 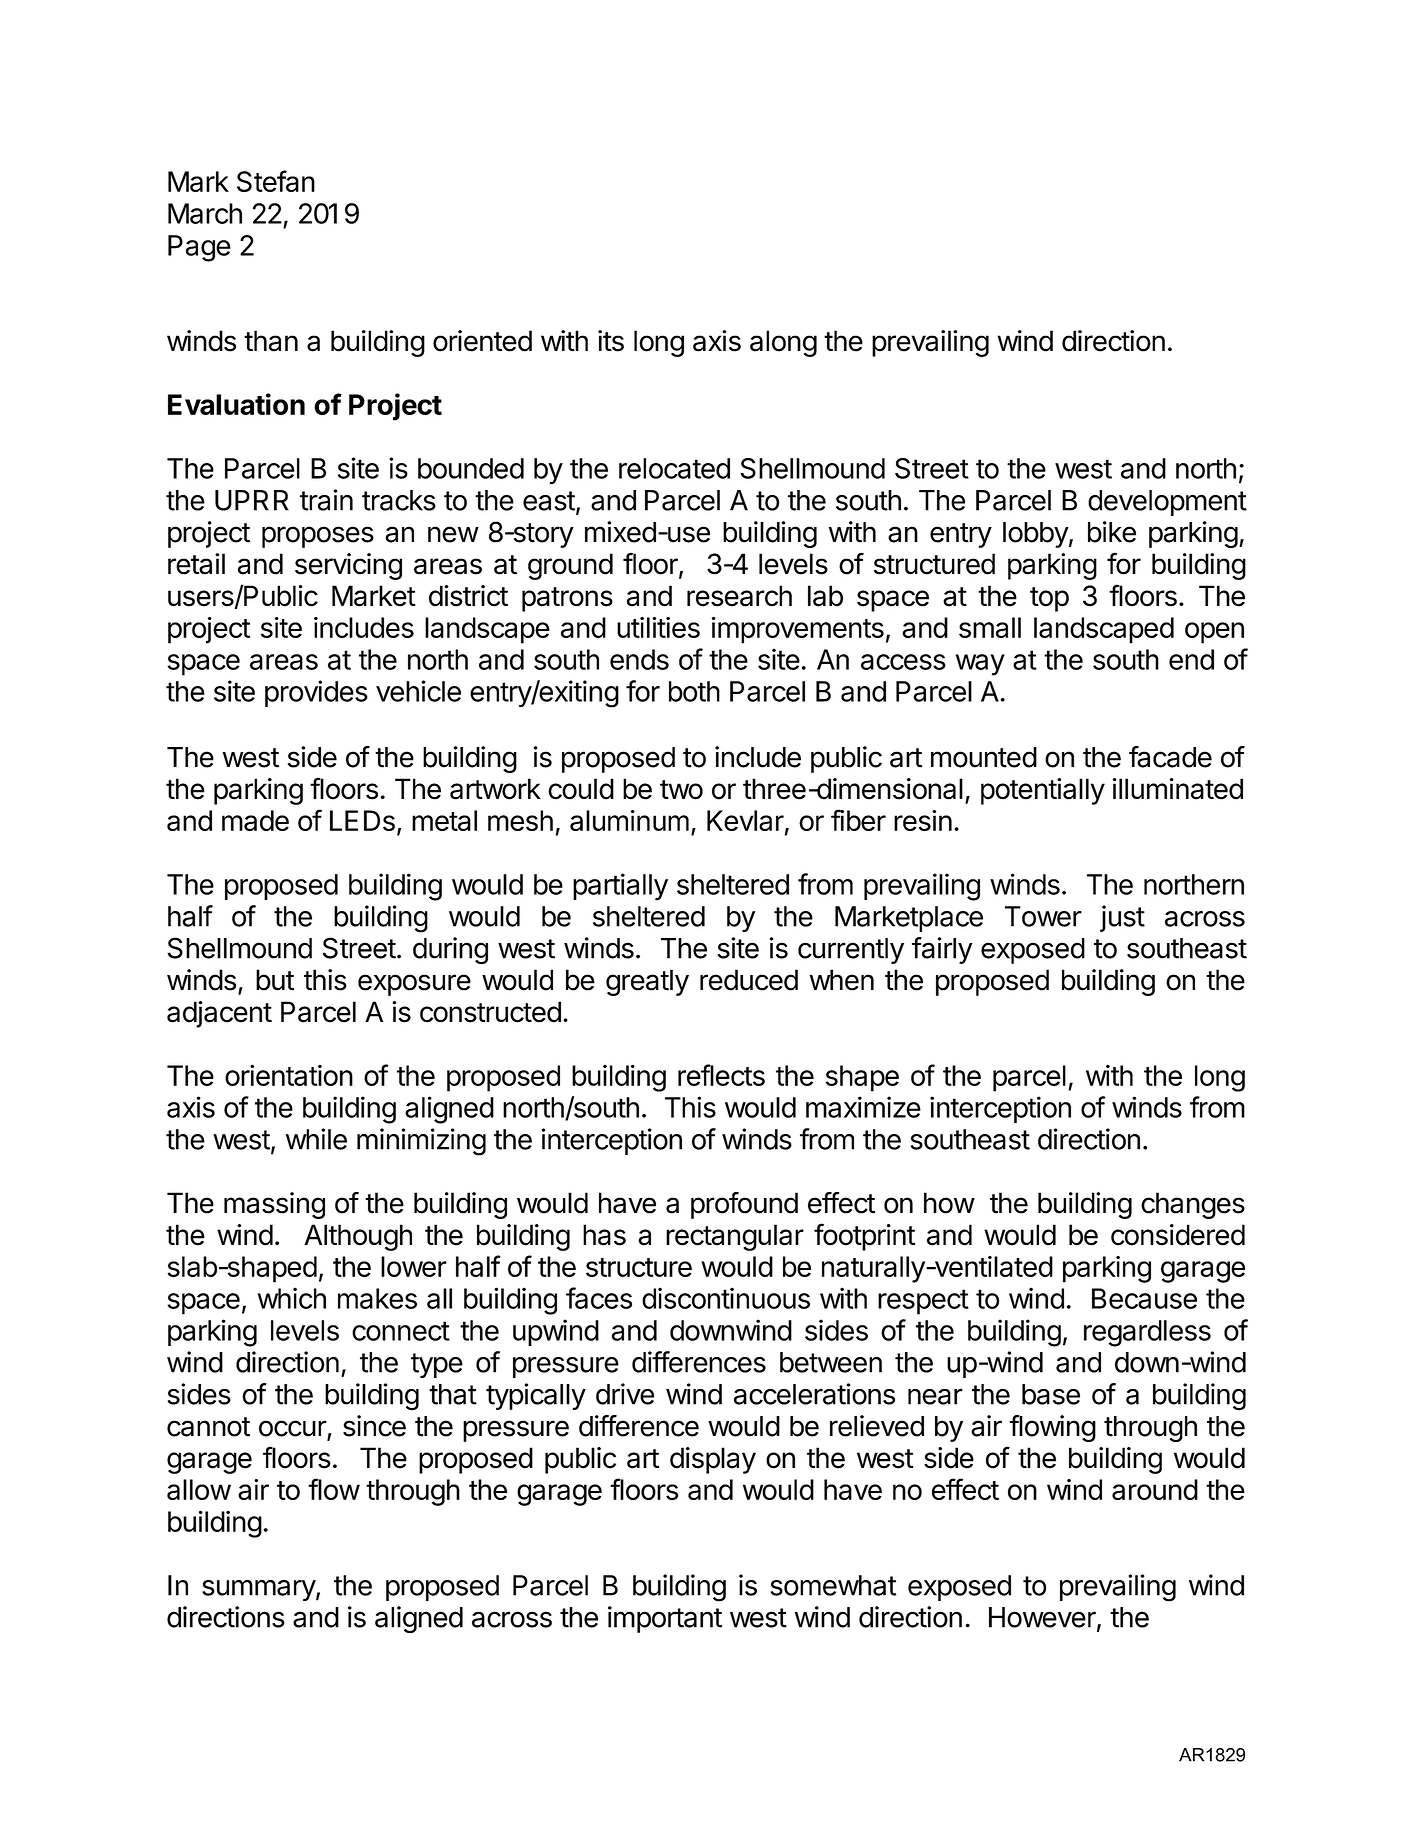 I want to click on both, so click(x=694, y=691).
